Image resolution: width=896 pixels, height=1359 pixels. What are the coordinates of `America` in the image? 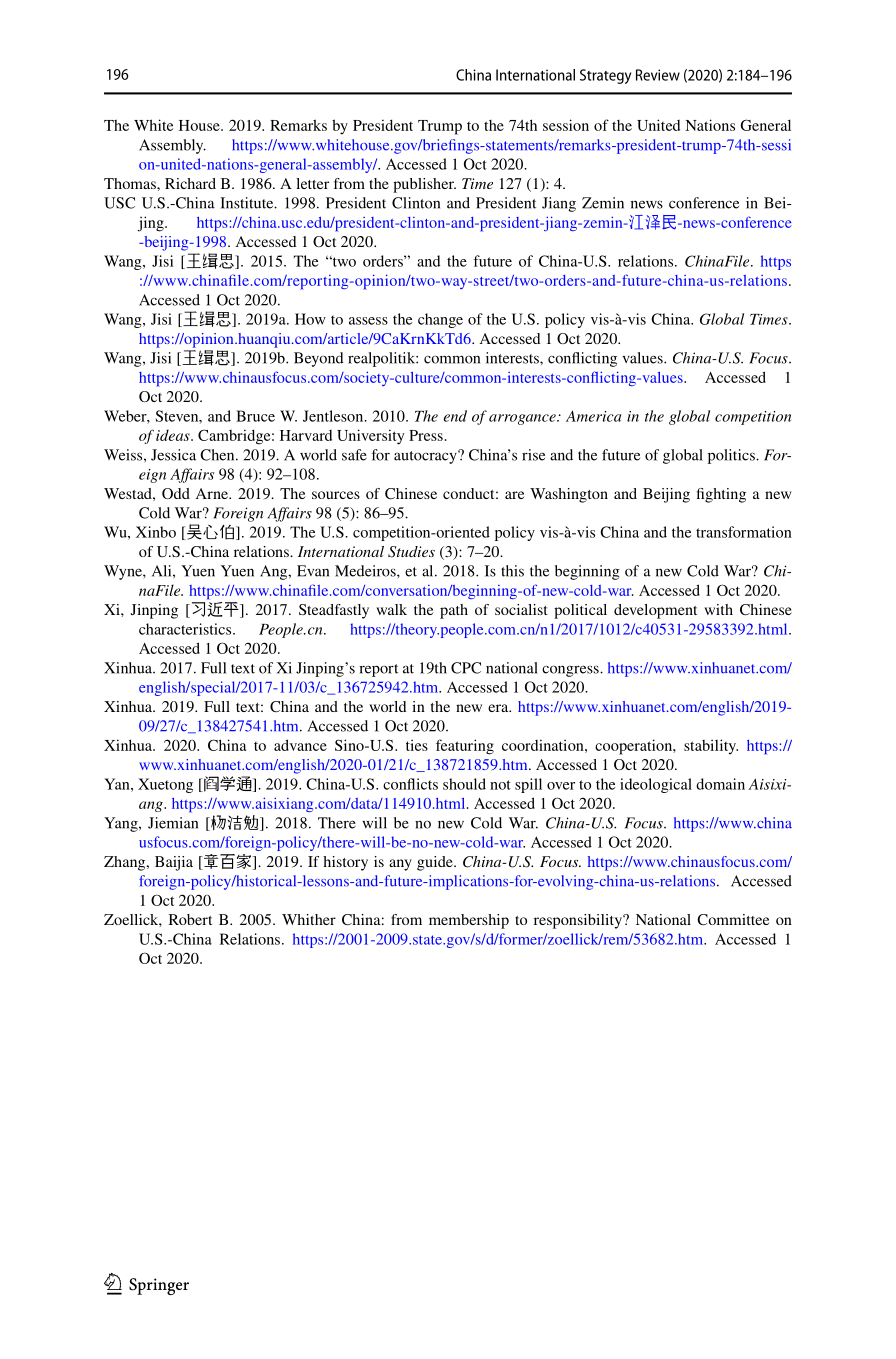 It's located at (593, 416).
